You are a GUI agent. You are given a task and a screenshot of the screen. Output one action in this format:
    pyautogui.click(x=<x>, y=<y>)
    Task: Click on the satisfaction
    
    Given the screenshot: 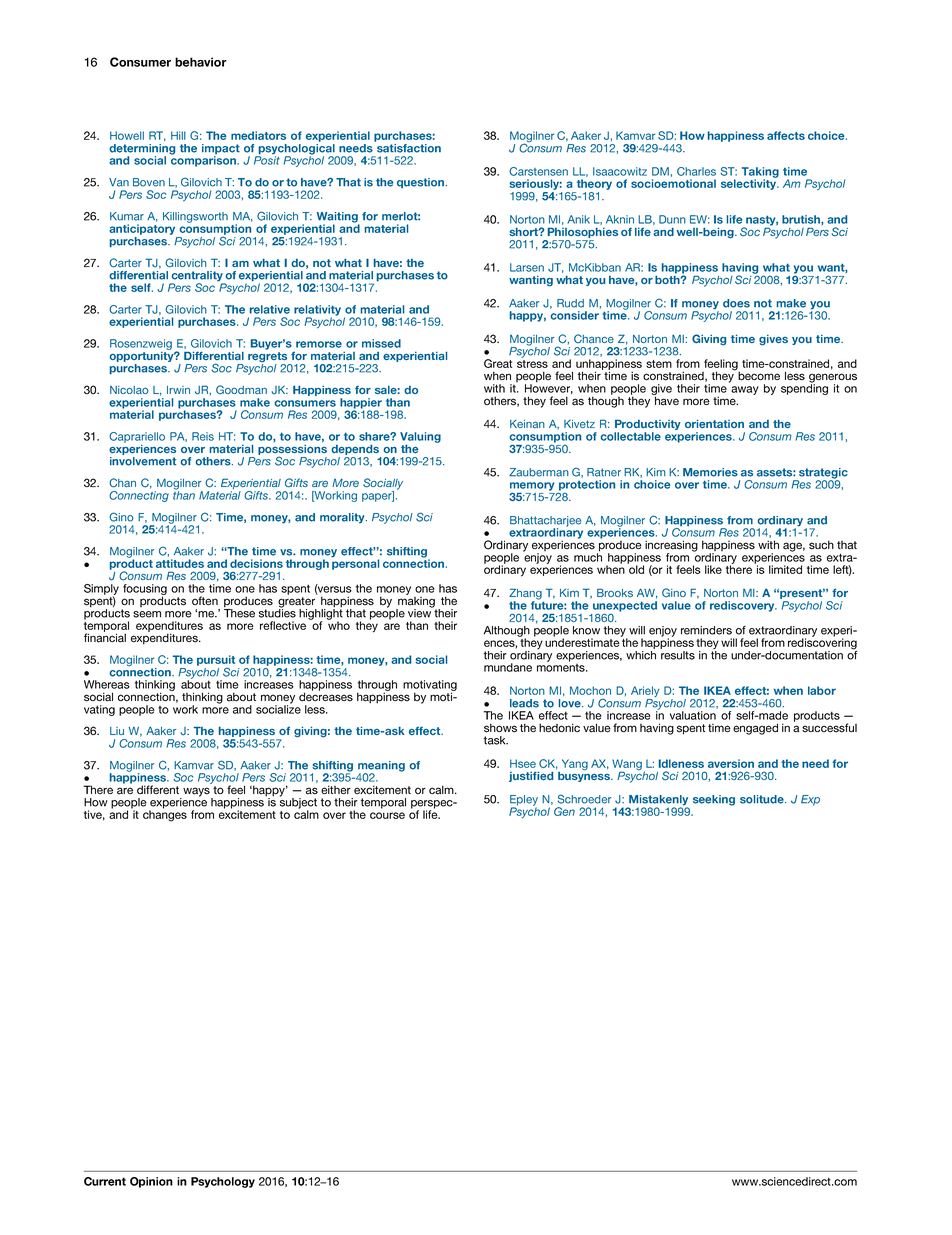 What is the action you would take?
    pyautogui.click(x=408, y=147)
